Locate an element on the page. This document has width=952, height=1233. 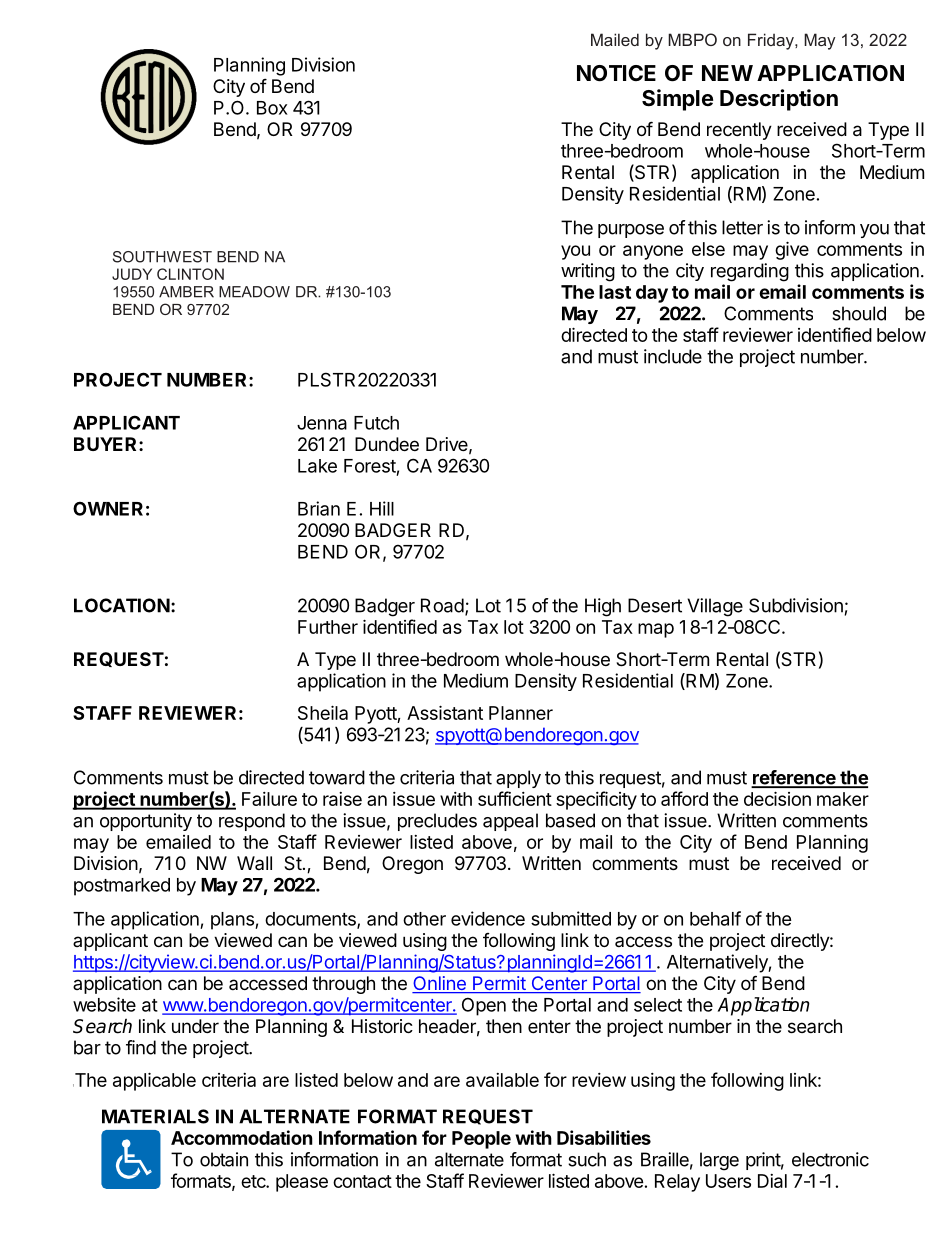
respond is located at coordinates (252, 822).
